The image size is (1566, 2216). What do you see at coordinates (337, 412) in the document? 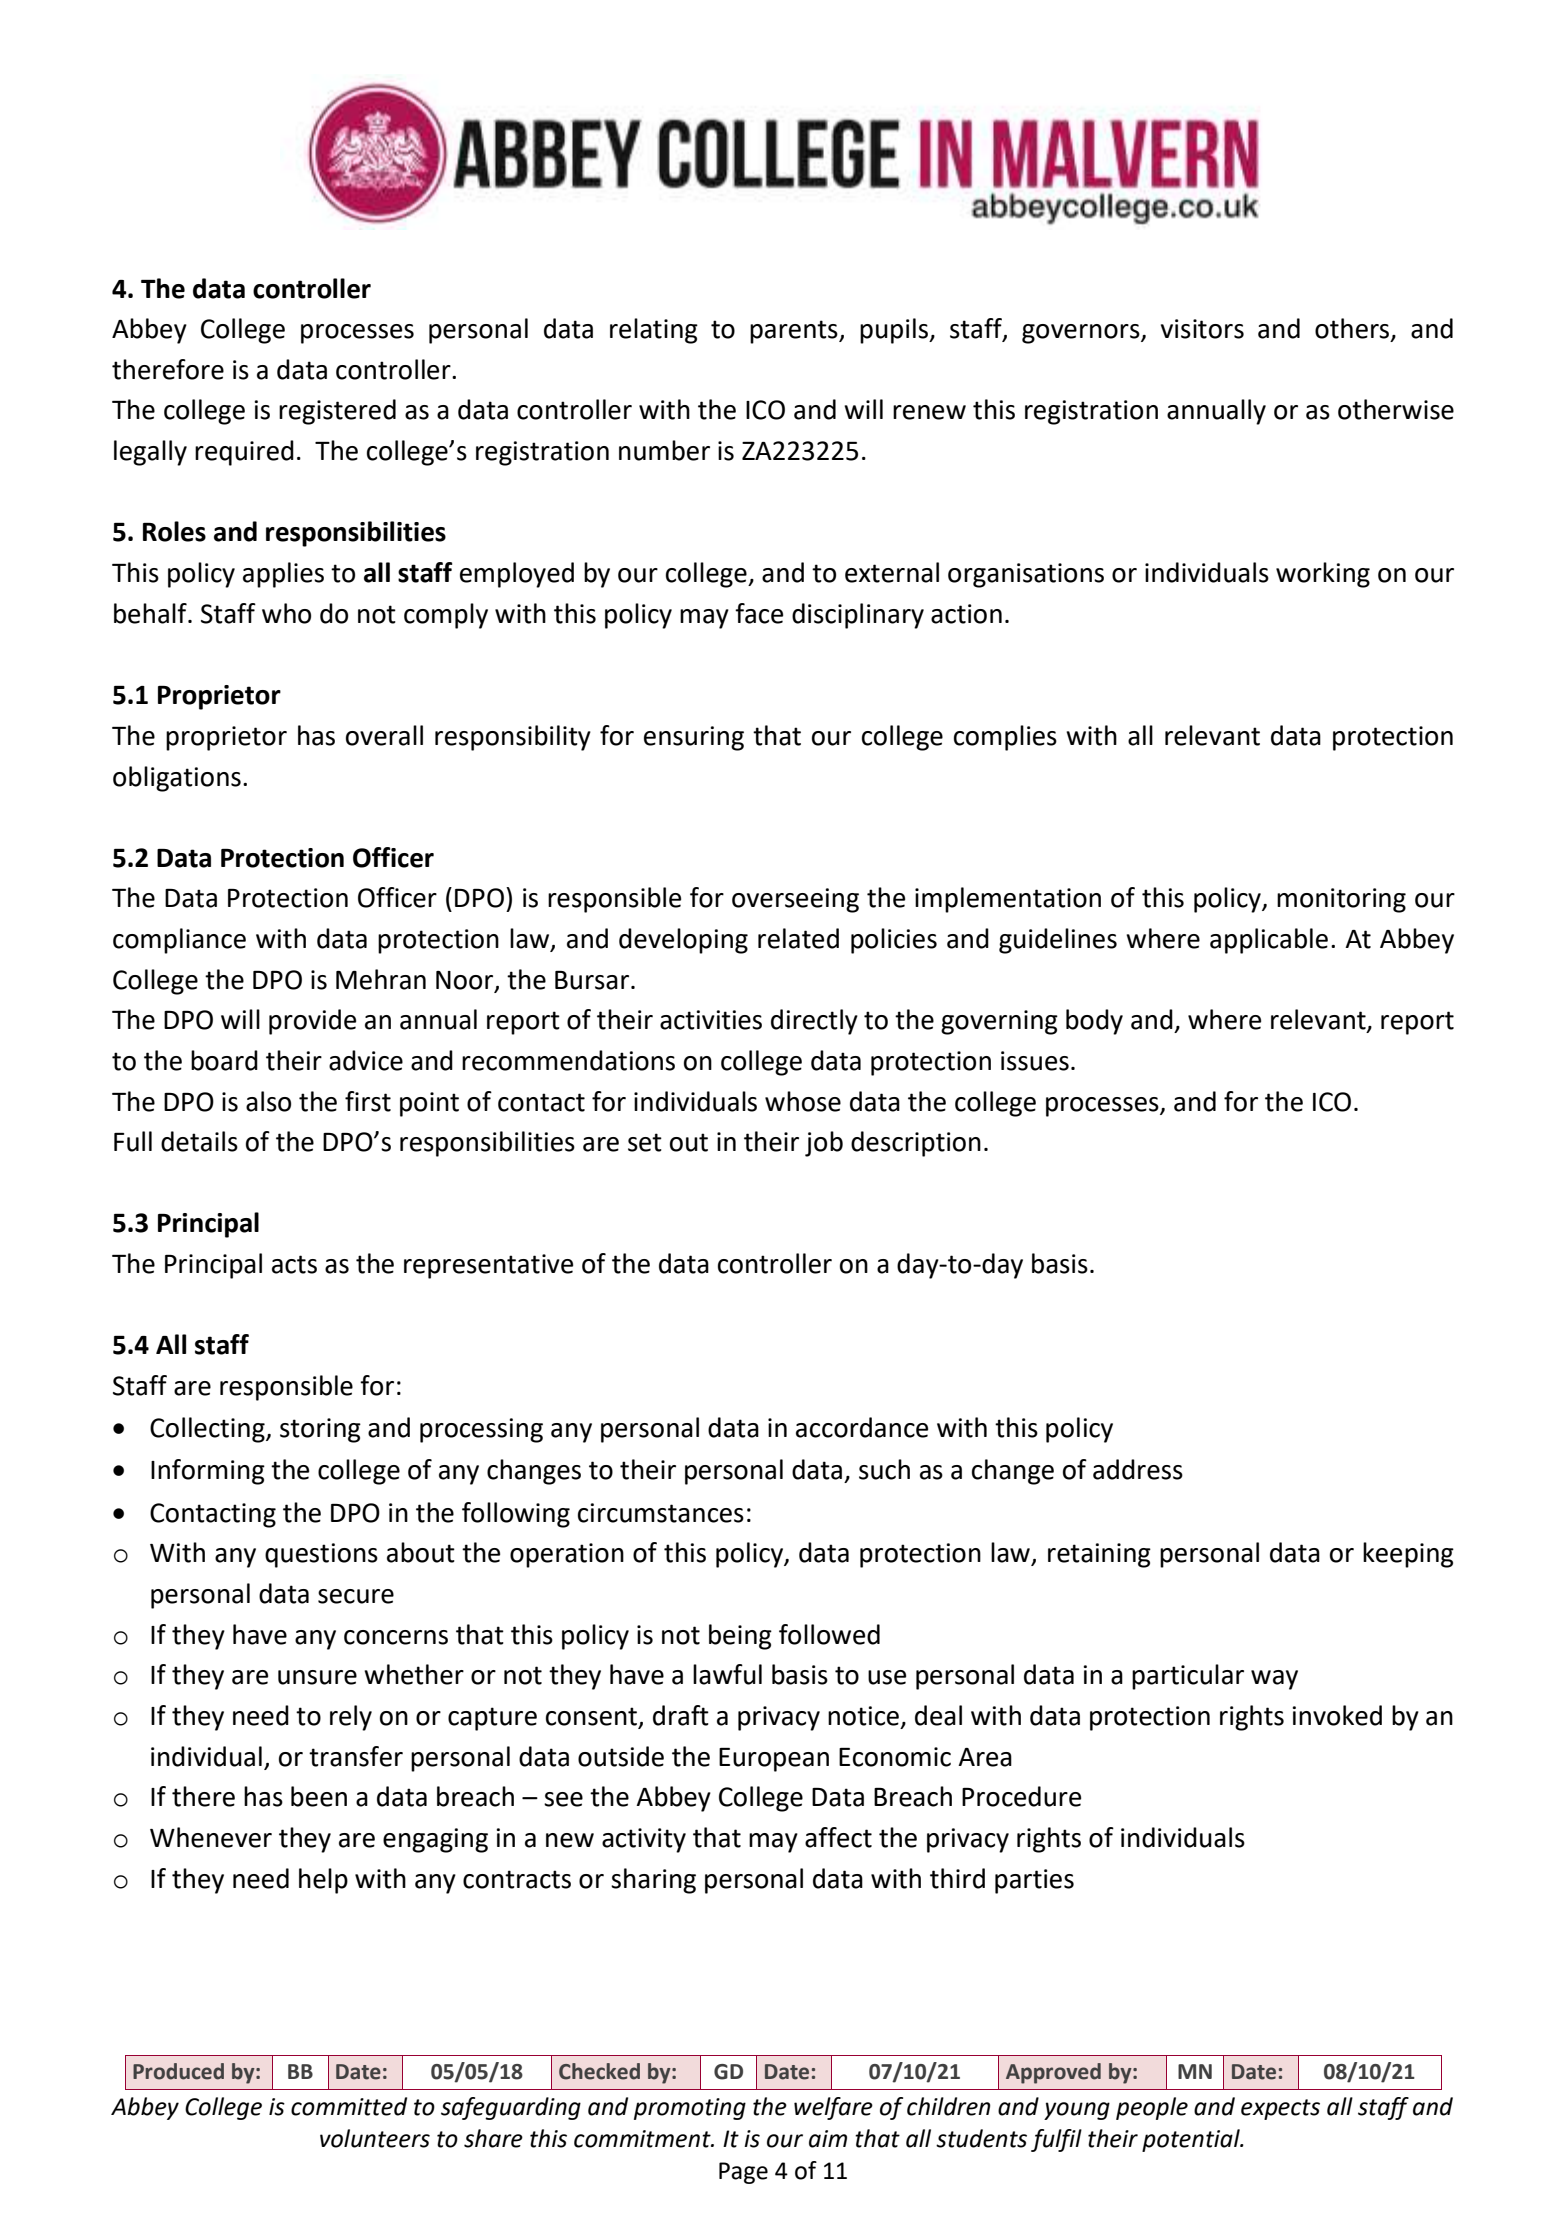
I see `registered` at bounding box center [337, 412].
